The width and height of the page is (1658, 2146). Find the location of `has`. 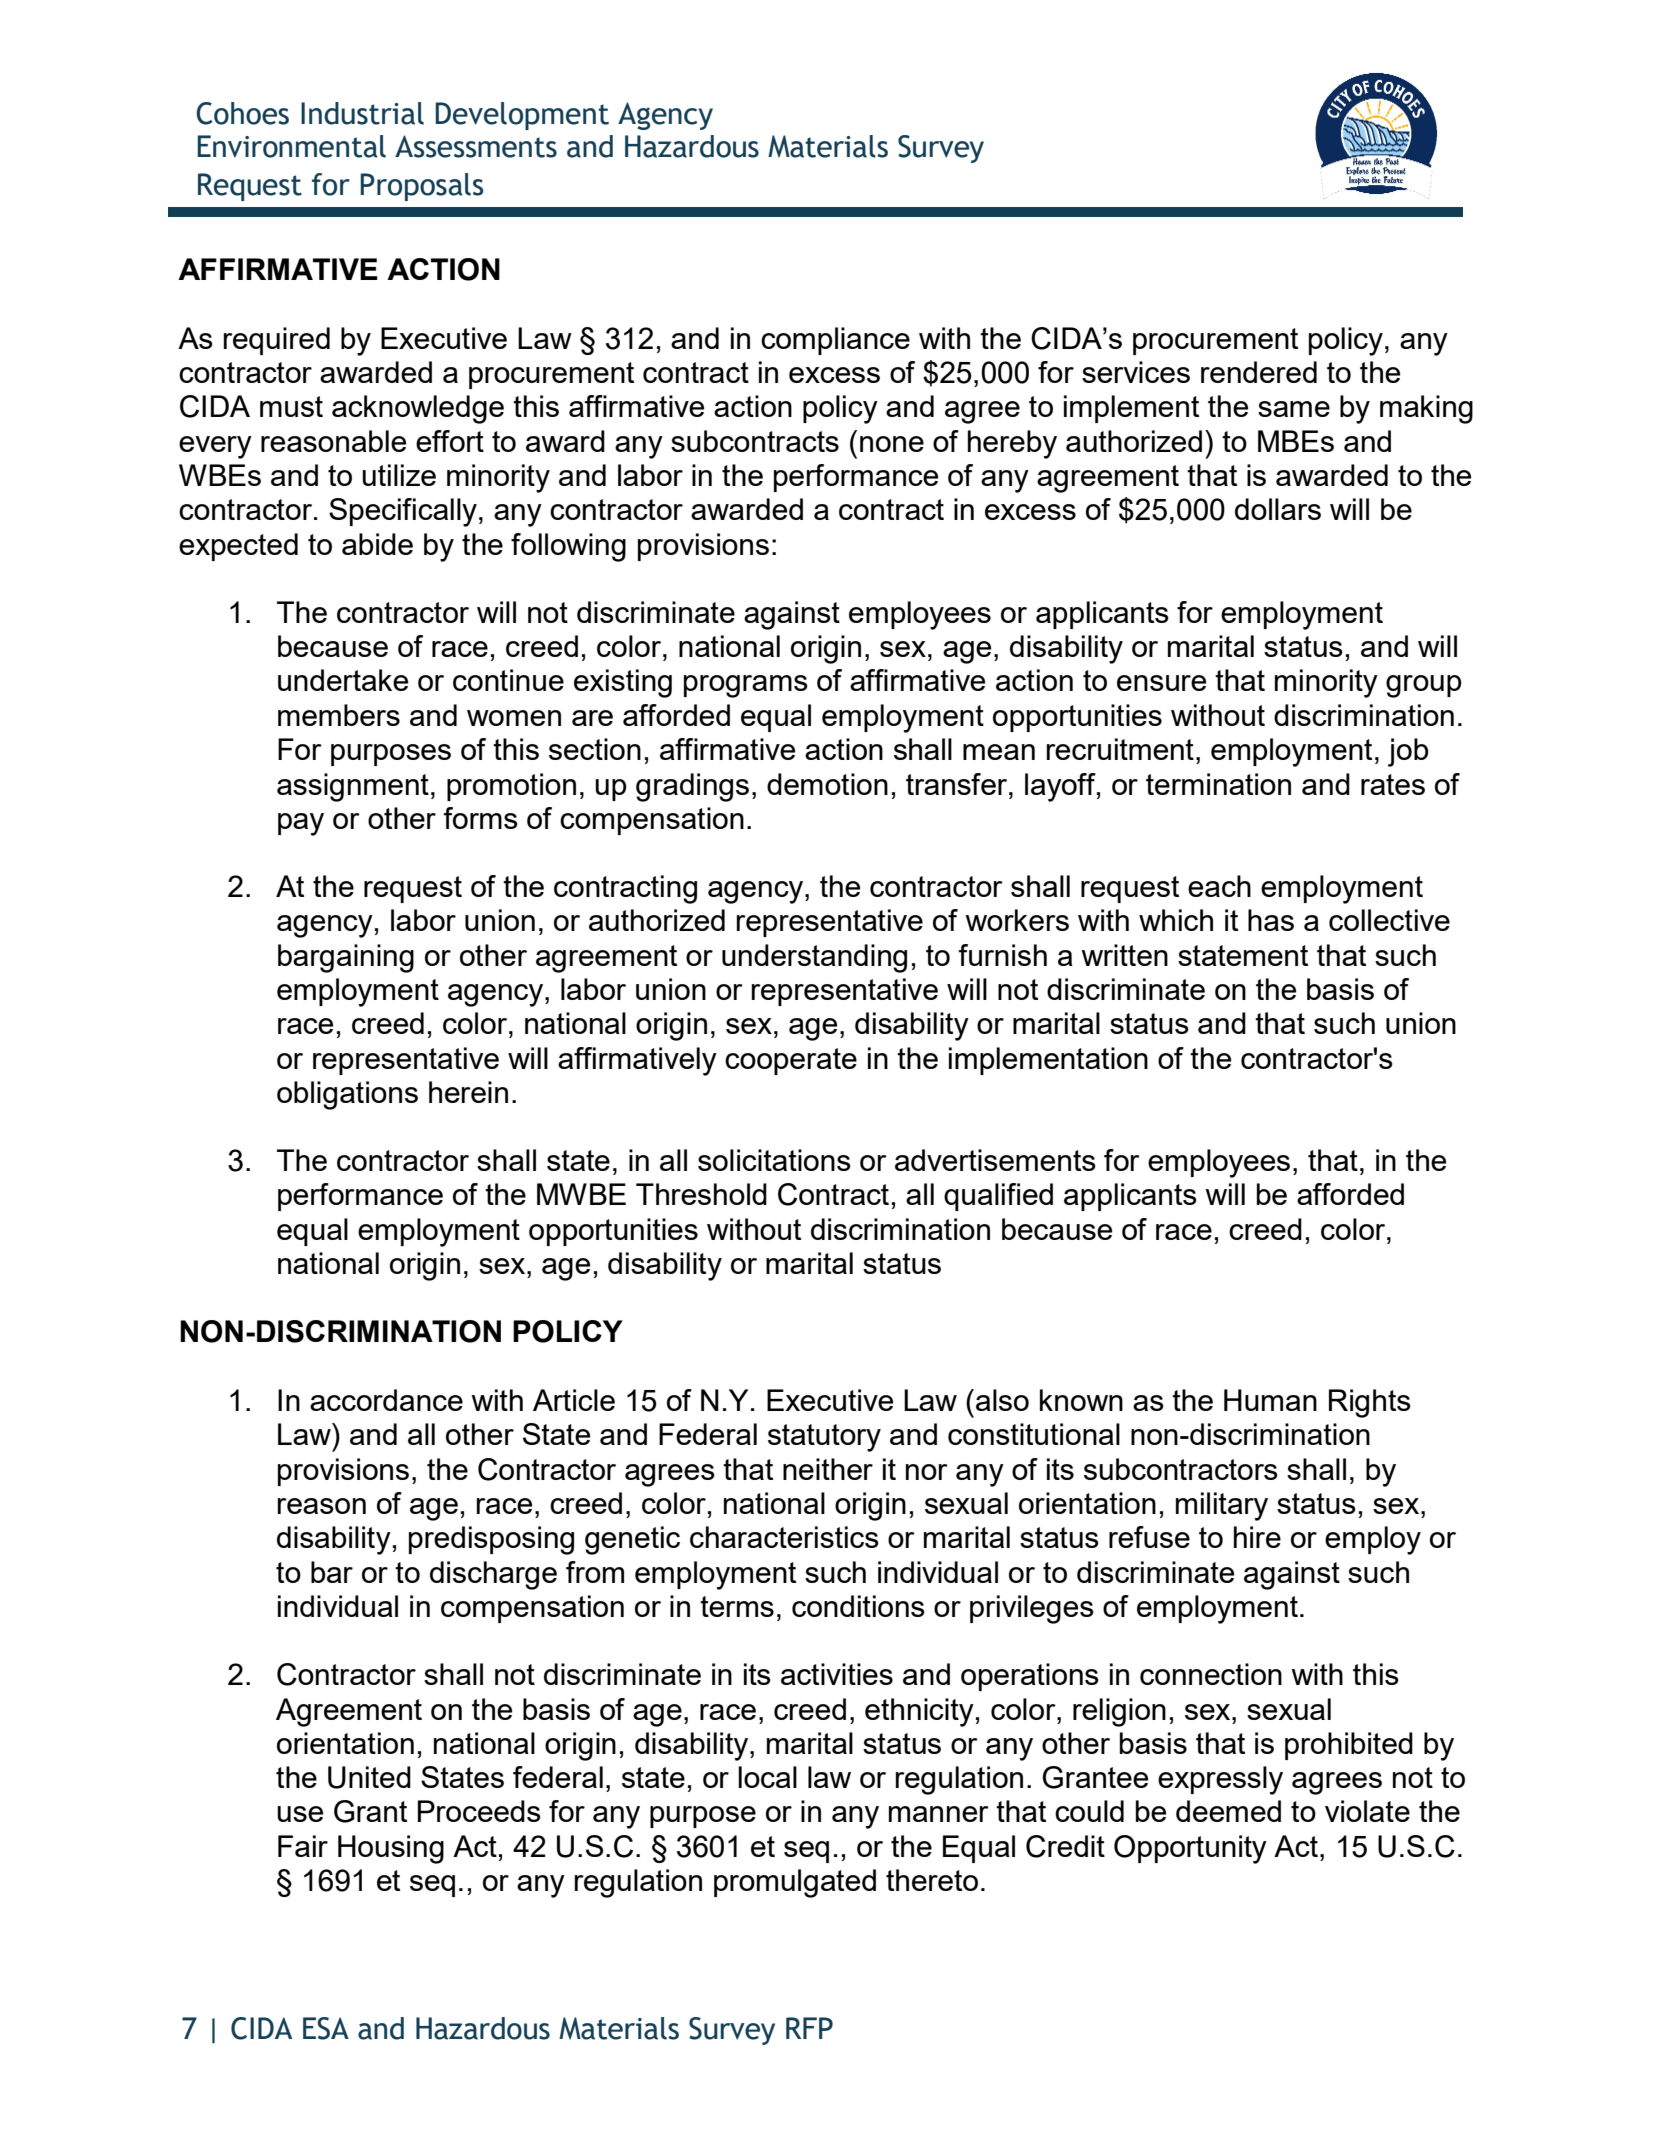

has is located at coordinates (1271, 920).
